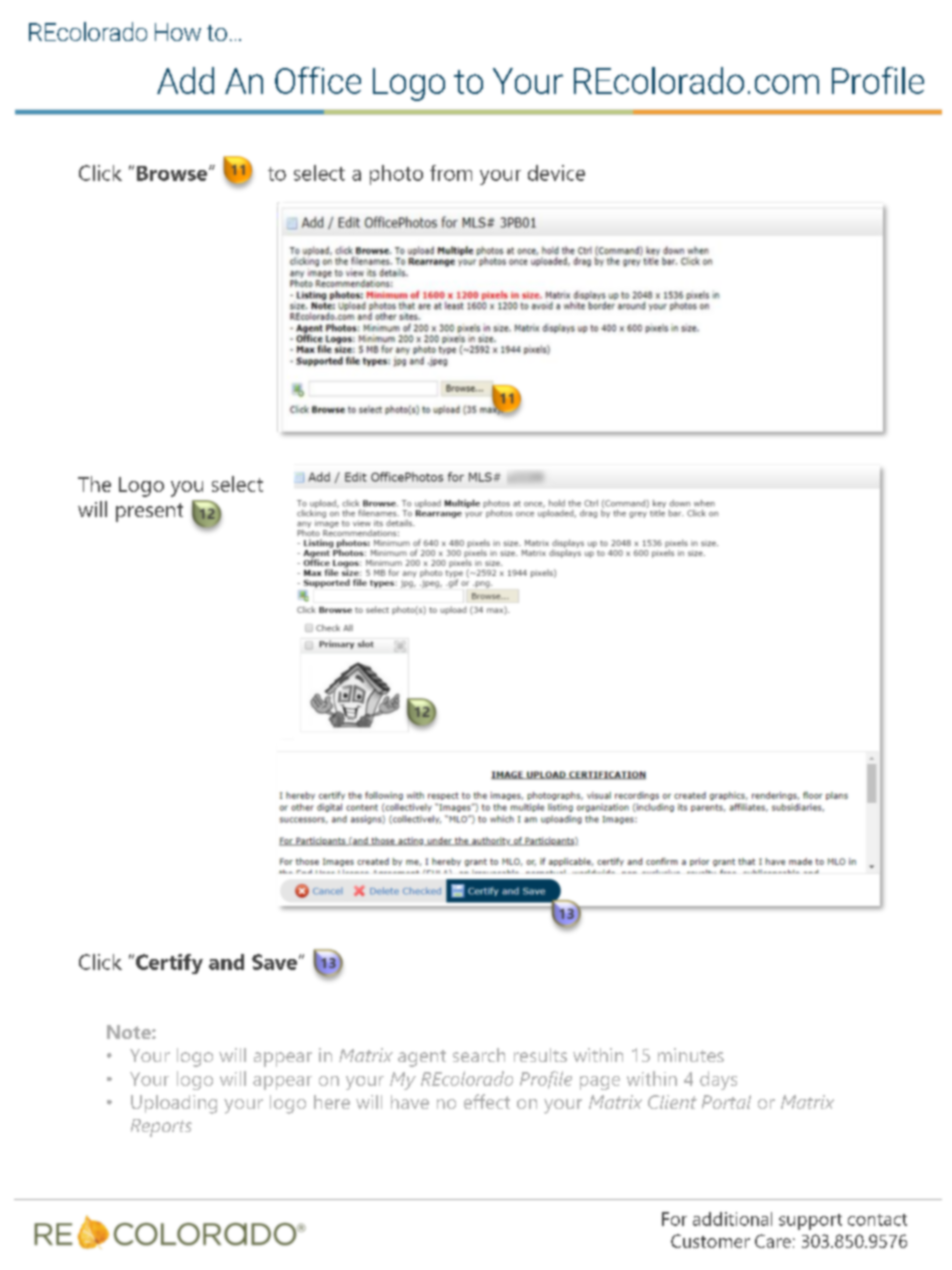  What do you see at coordinates (487, 1101) in the page?
I see `effect` at bounding box center [487, 1101].
